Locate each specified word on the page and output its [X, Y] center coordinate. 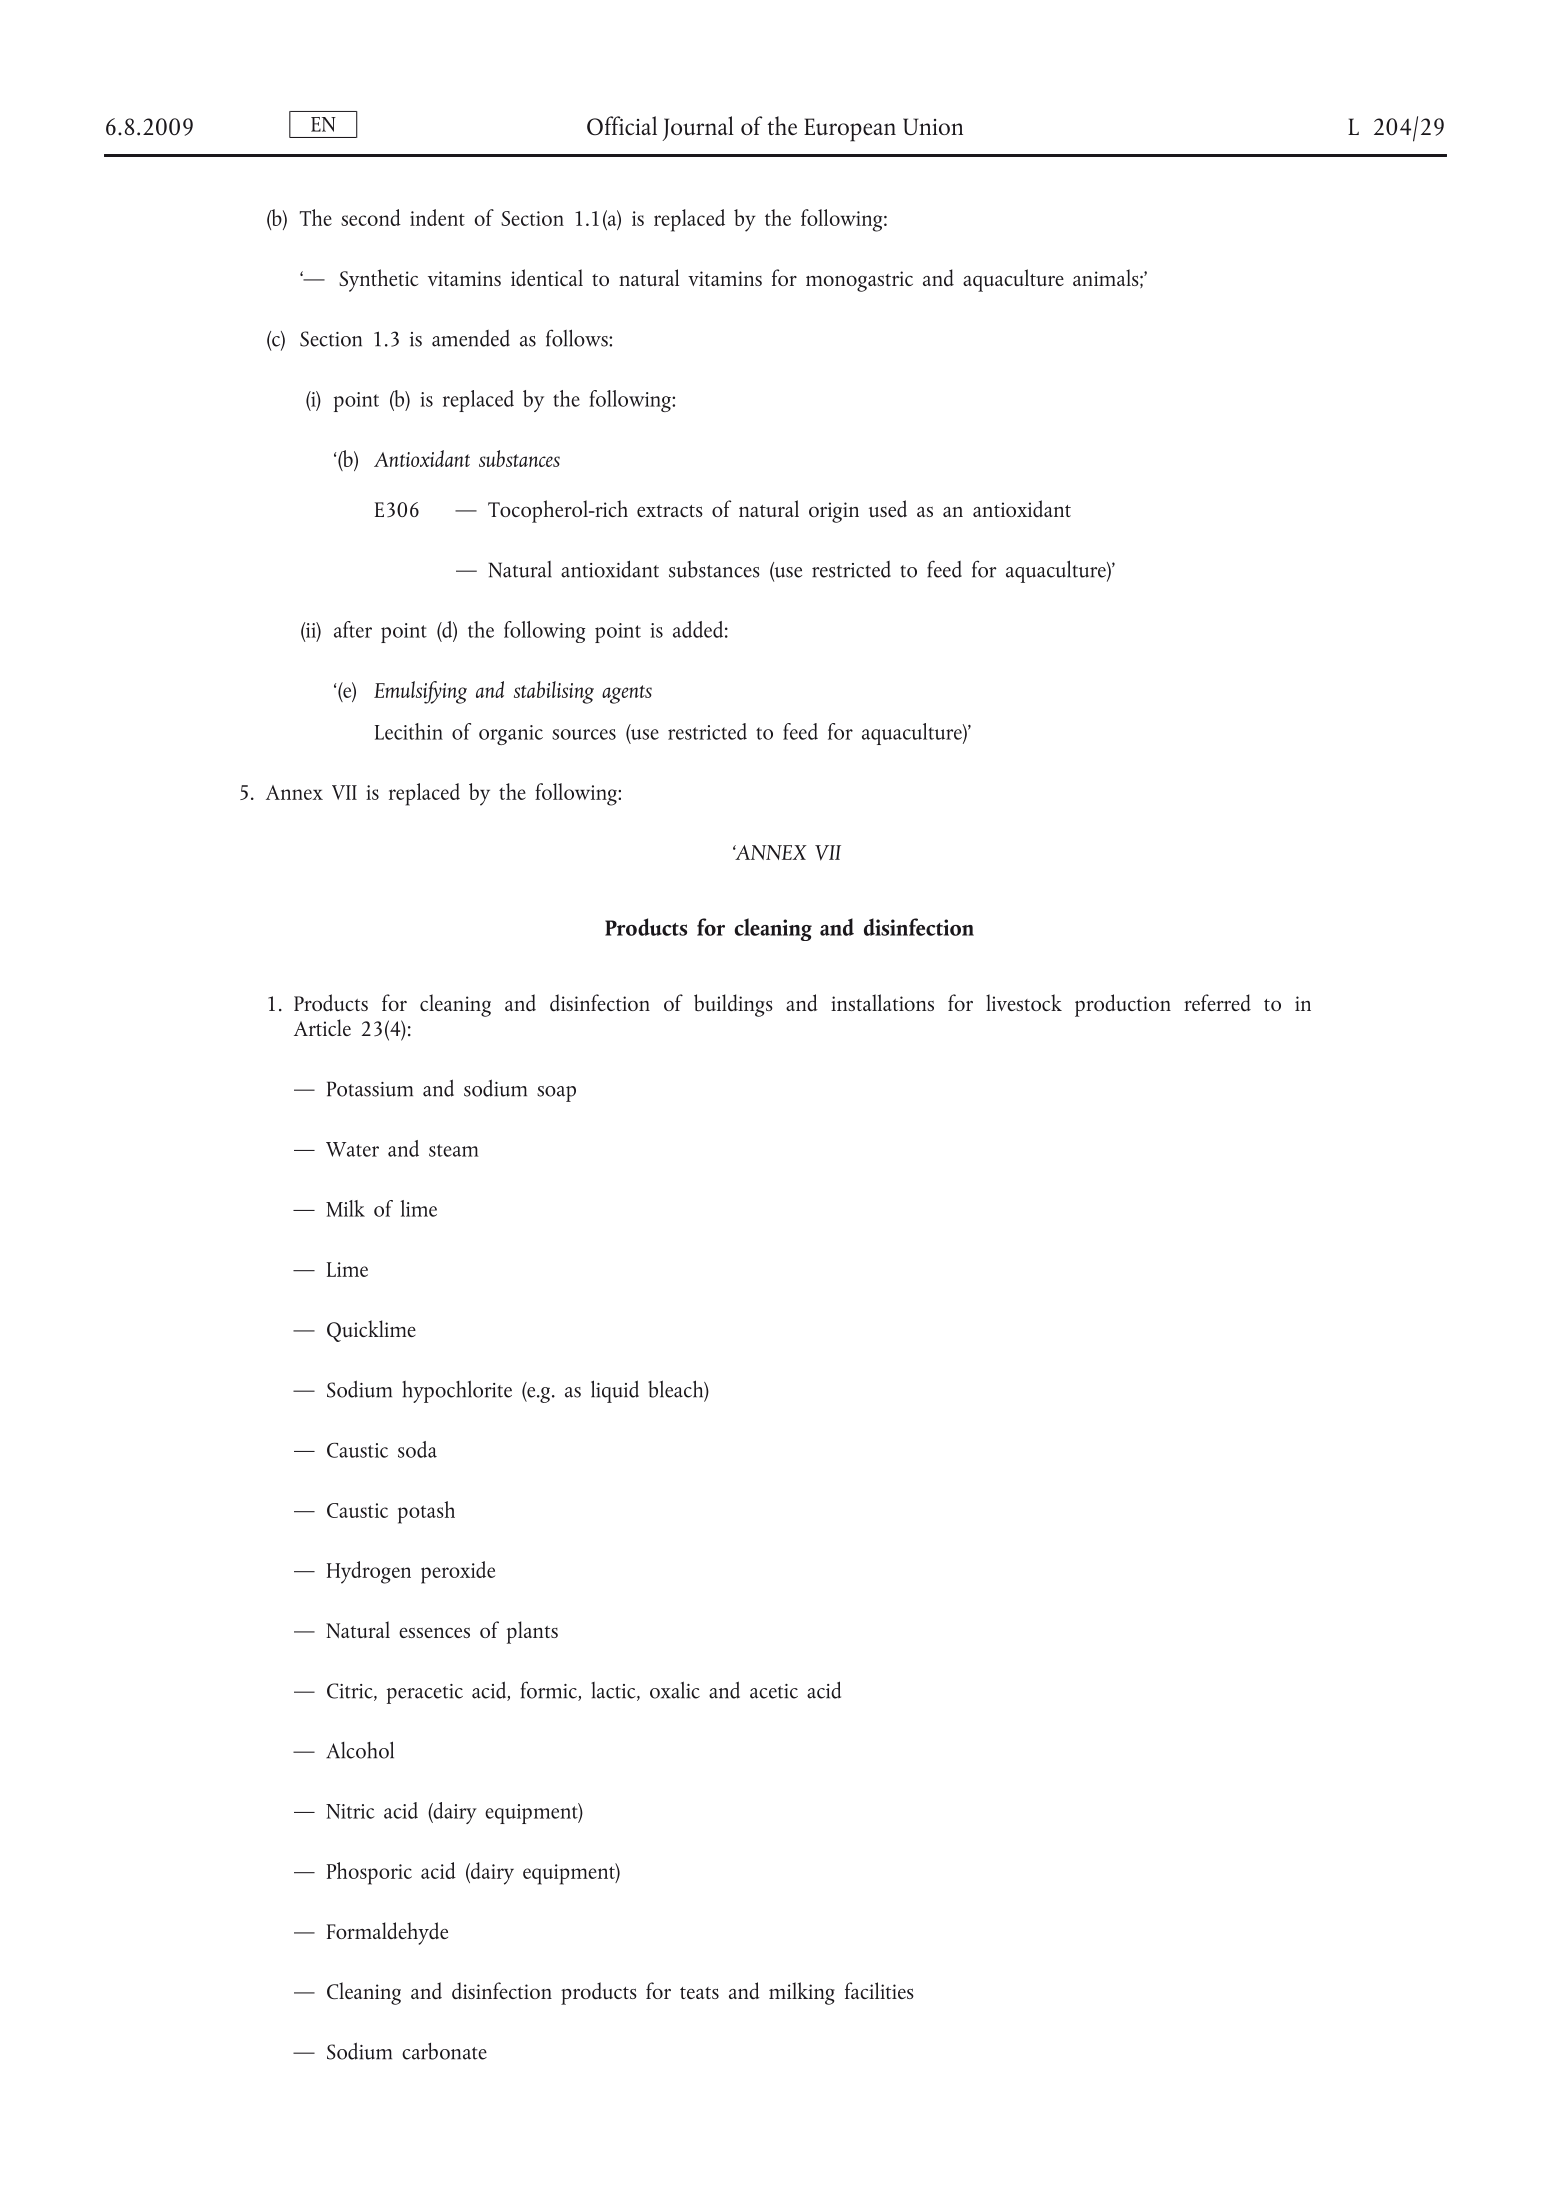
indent [437, 217]
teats [699, 1993]
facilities [879, 1990]
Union [933, 127]
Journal [698, 128]
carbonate [444, 2051]
